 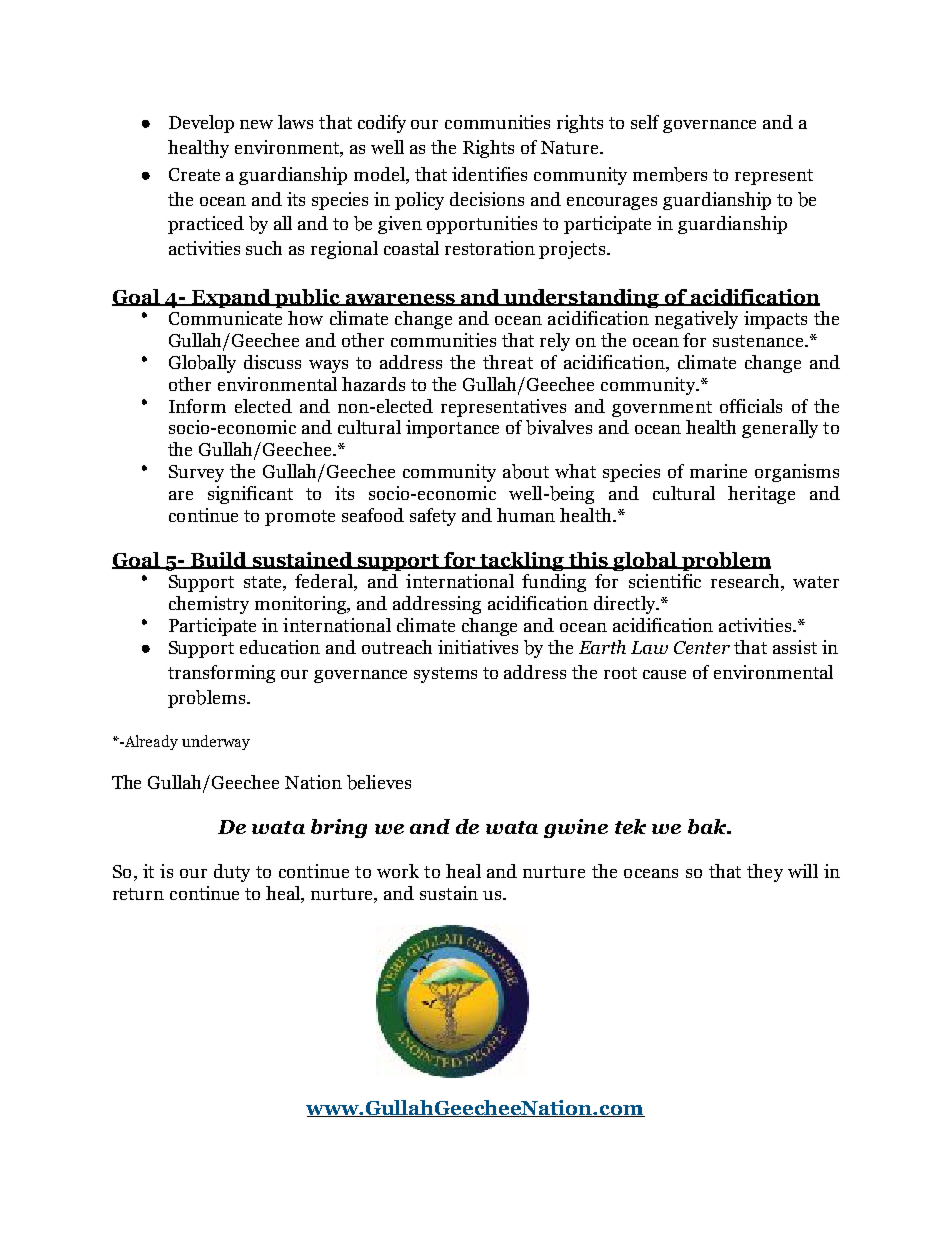 I want to click on identifies, so click(x=489, y=174).
